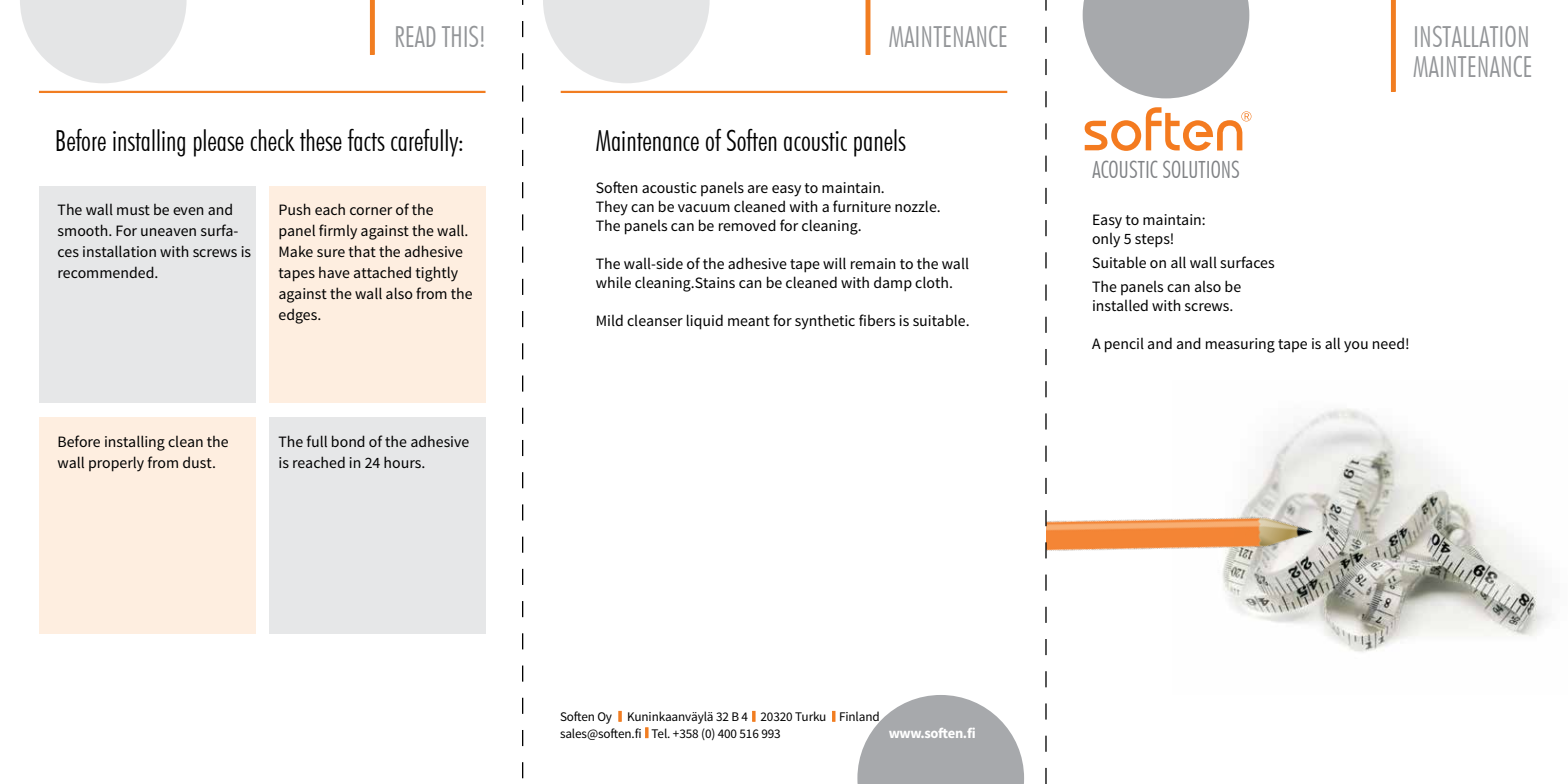 The image size is (1568, 784). What do you see at coordinates (460, 36) in the document?
I see `THIS` at bounding box center [460, 36].
